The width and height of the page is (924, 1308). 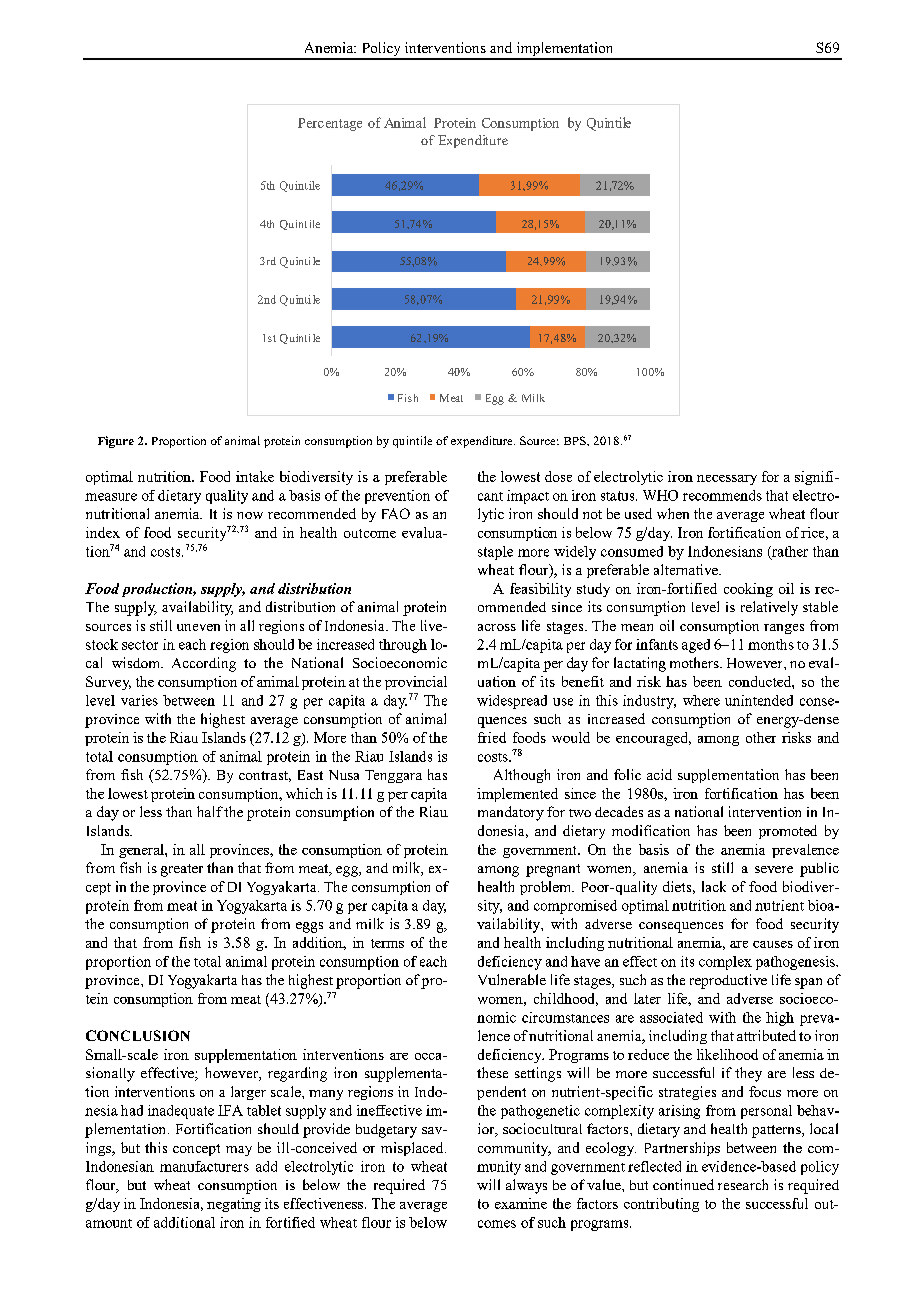 I want to click on Percentage, so click(x=330, y=124).
